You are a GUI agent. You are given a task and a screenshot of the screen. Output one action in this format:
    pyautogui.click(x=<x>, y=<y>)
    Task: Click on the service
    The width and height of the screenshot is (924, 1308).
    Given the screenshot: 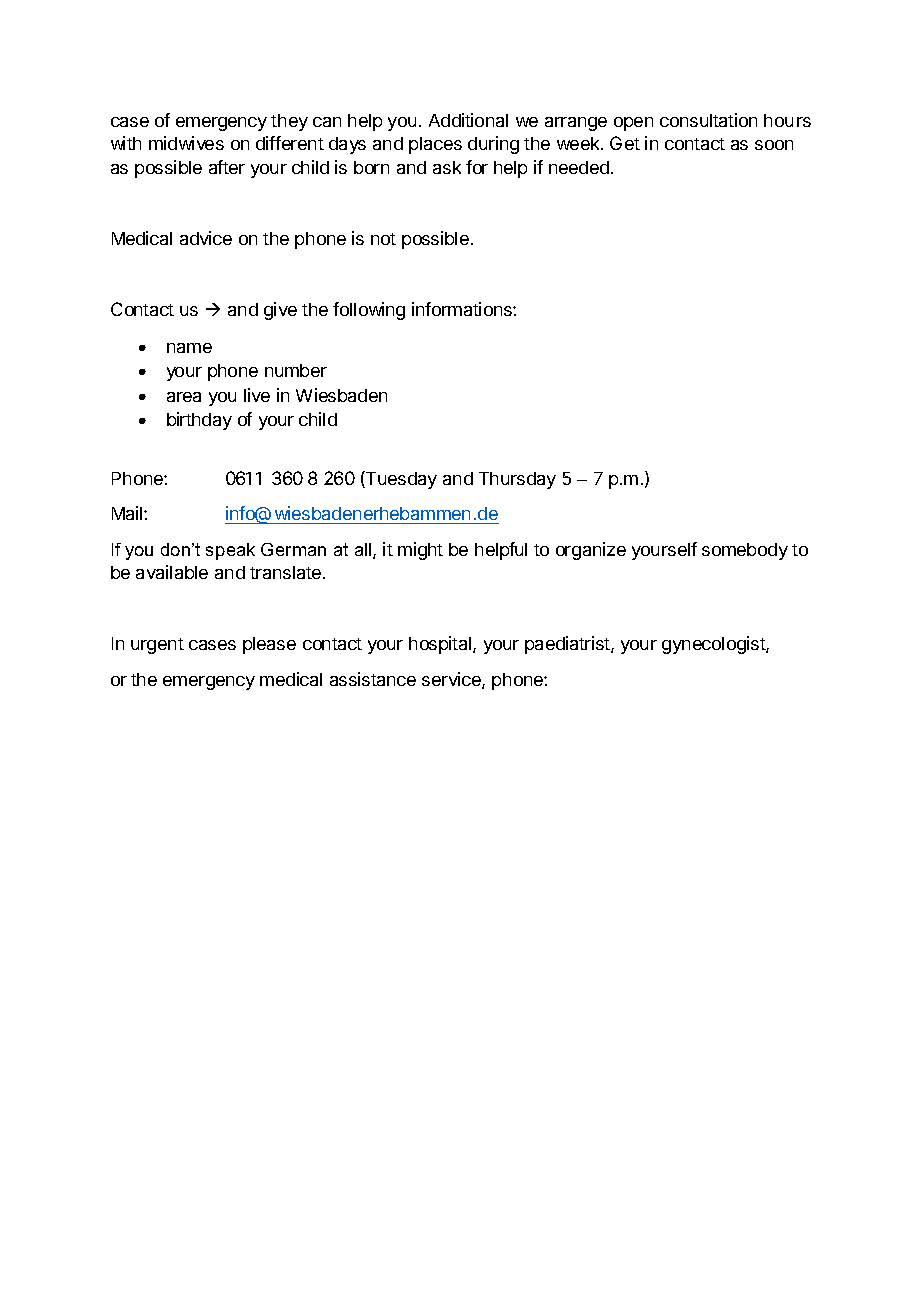 What is the action you would take?
    pyautogui.click(x=452, y=680)
